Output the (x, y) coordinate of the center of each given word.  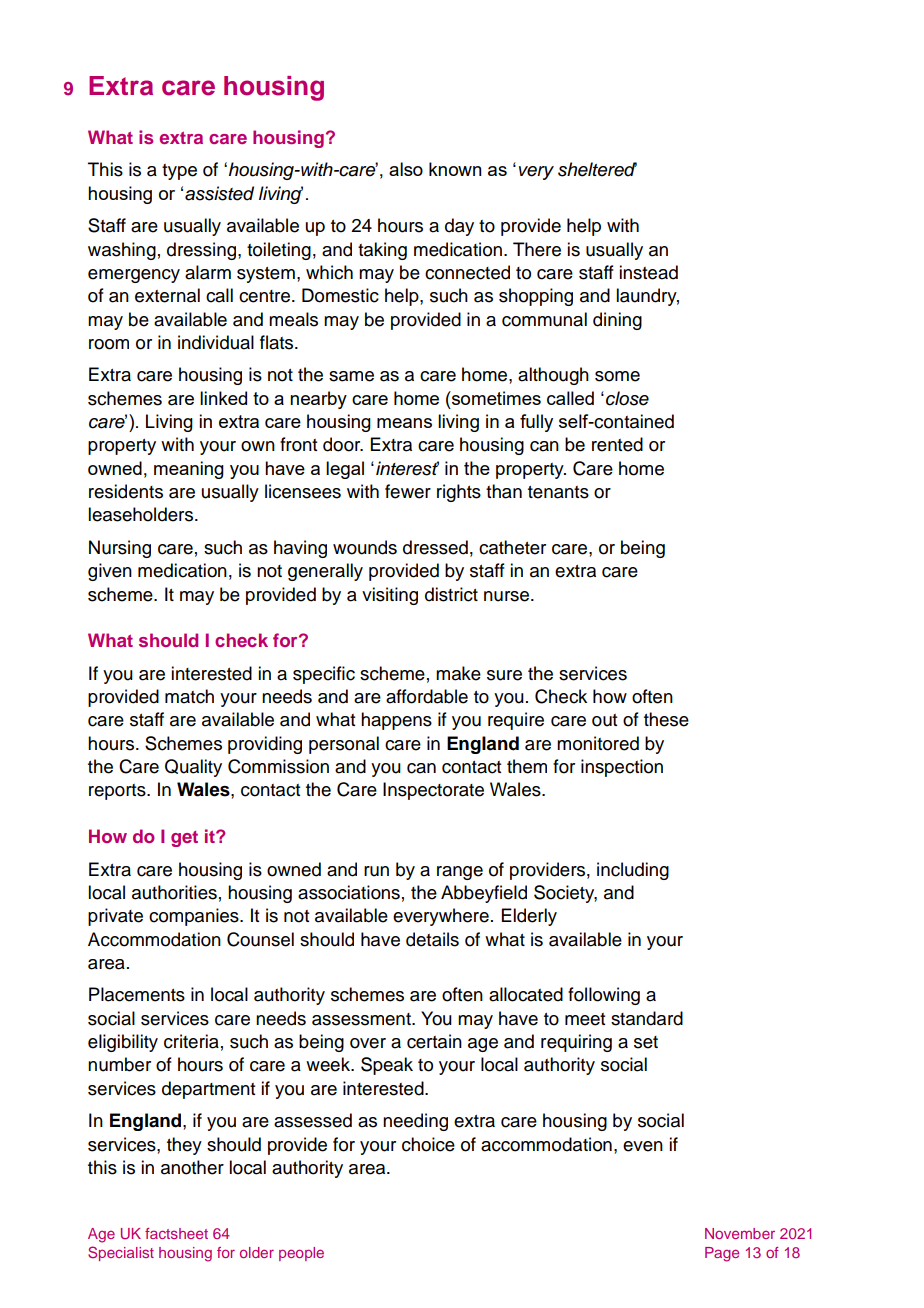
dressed (435, 547)
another (192, 1167)
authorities (174, 892)
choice (428, 1144)
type (179, 172)
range (460, 873)
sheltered (597, 169)
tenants (558, 492)
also (406, 169)
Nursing (120, 549)
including (633, 871)
